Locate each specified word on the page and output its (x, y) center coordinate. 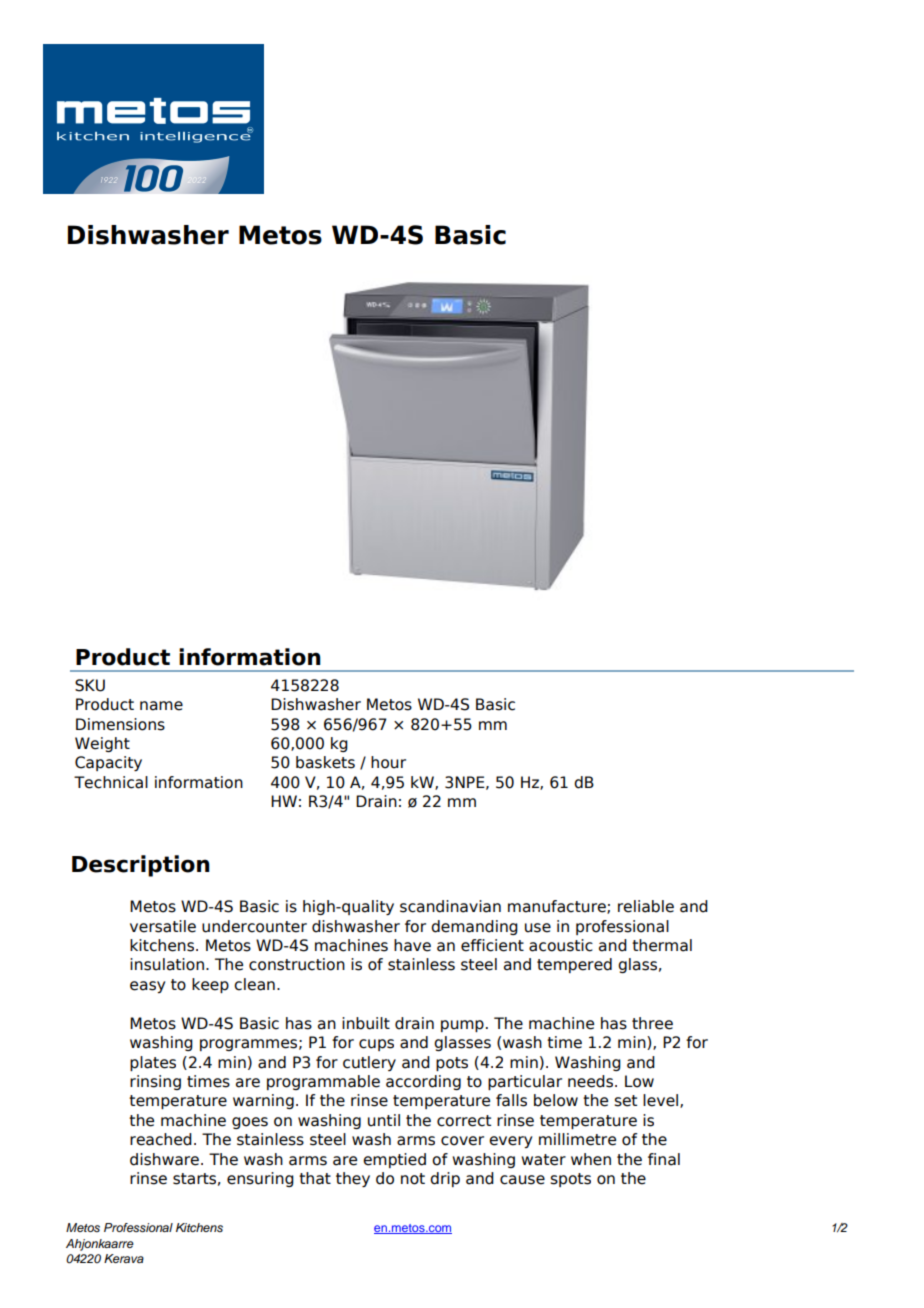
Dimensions (120, 724)
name (161, 706)
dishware (166, 1159)
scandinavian (450, 906)
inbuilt (366, 1023)
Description (141, 866)
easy (147, 987)
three (652, 1023)
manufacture (558, 907)
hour (388, 762)
